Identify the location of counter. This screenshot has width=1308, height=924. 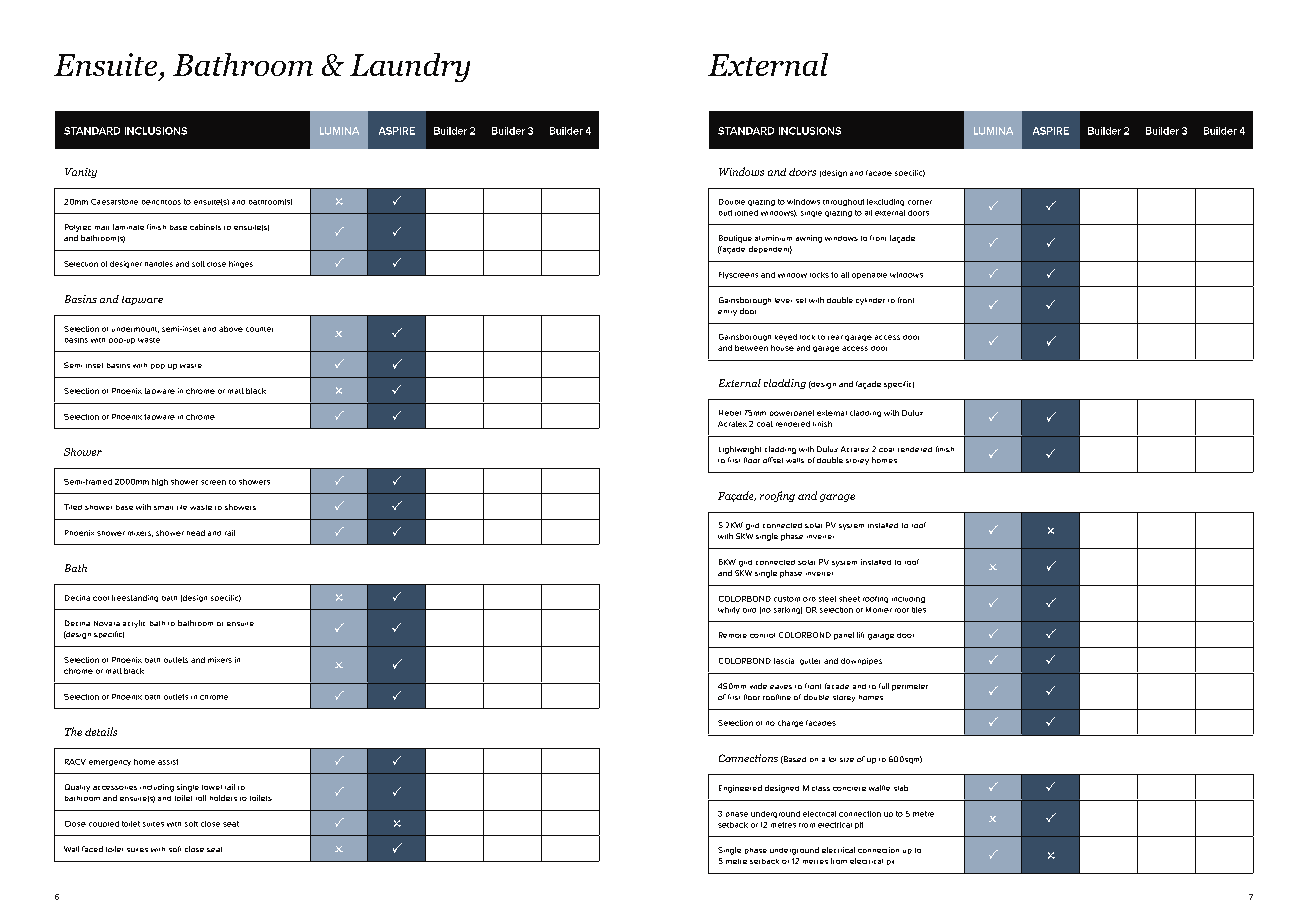
(259, 329).
